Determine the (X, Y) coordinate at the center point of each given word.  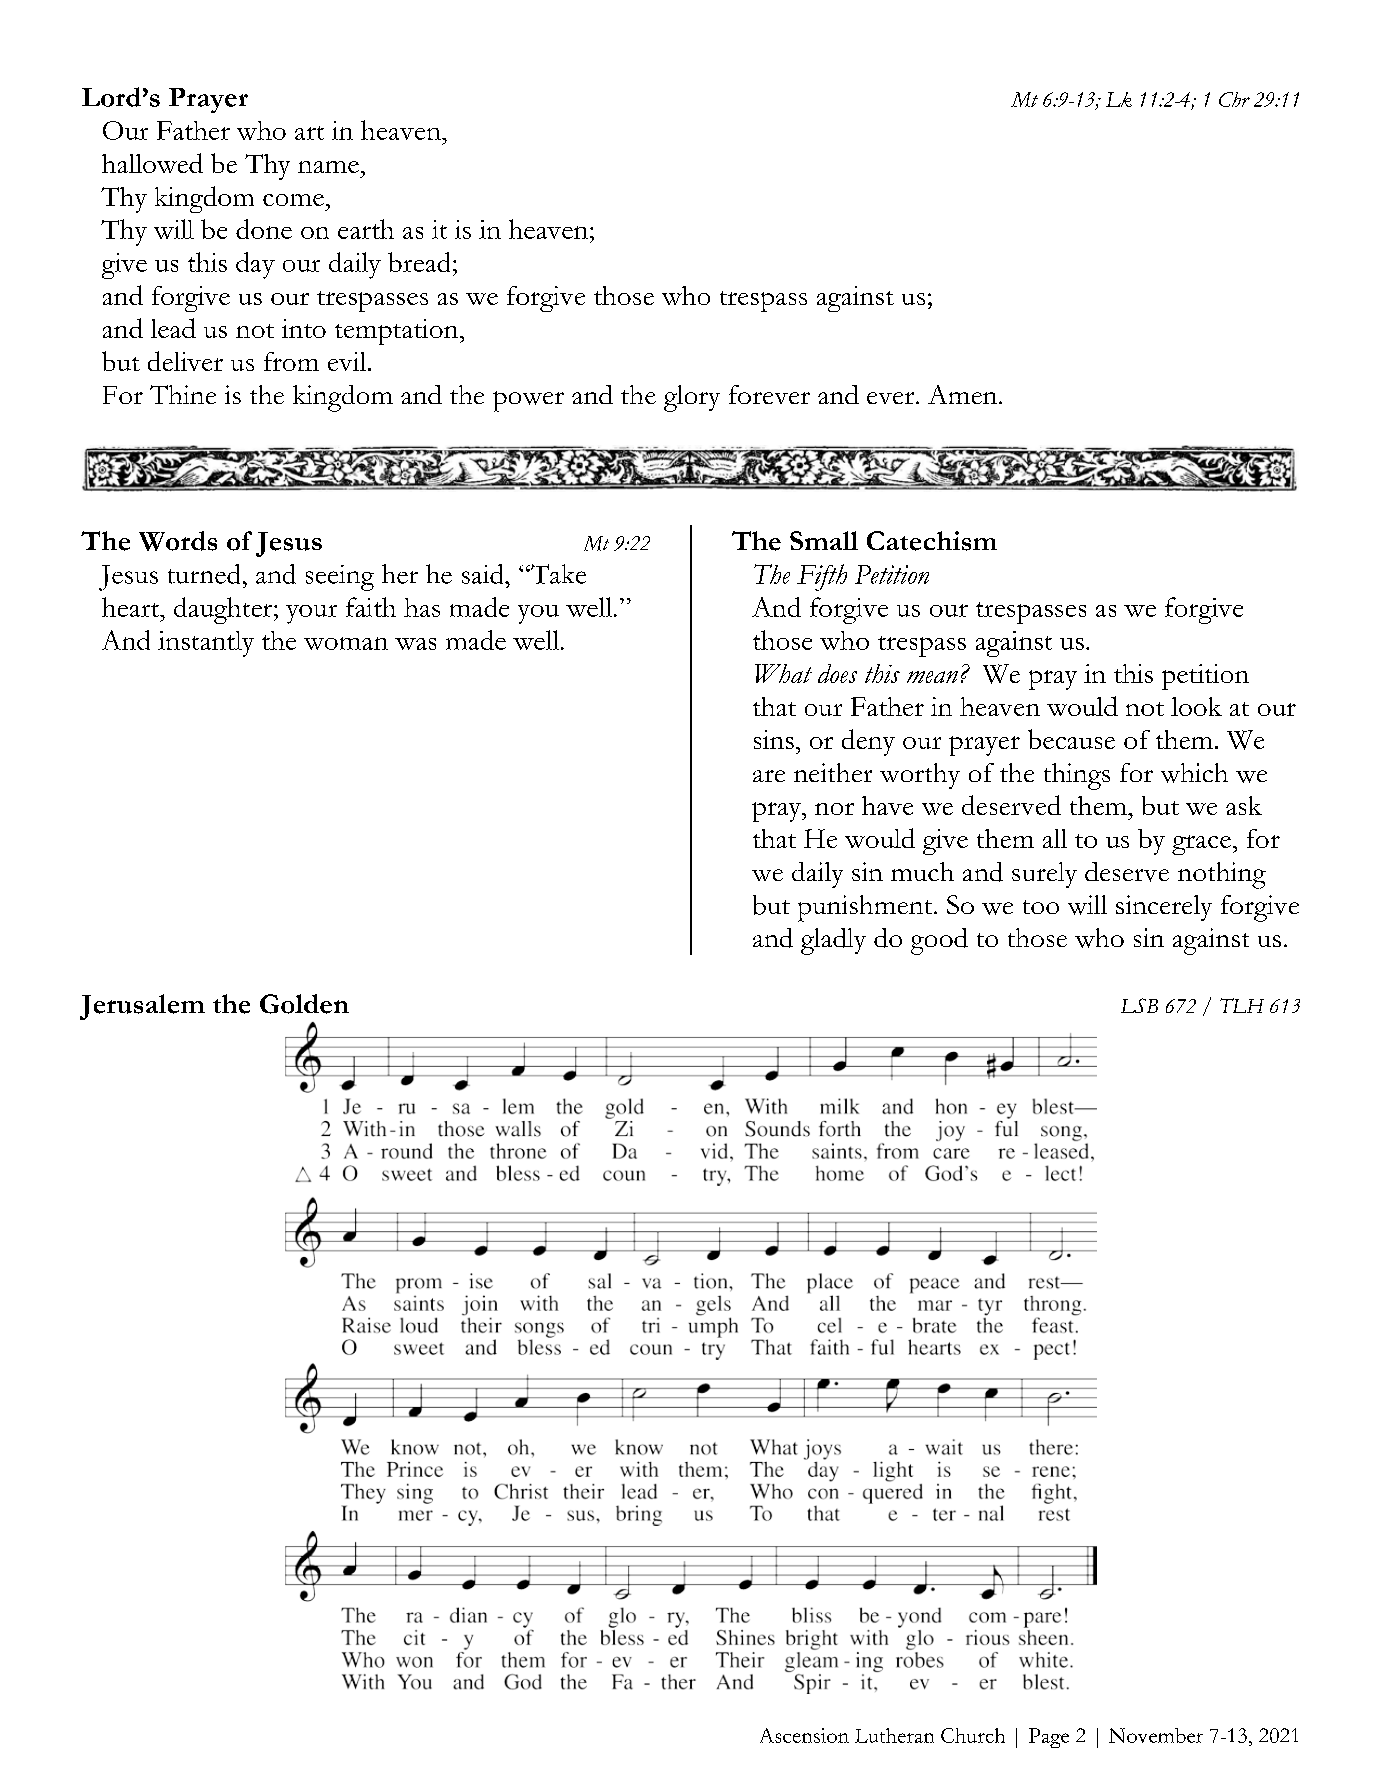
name (328, 167)
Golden (304, 1004)
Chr (1234, 99)
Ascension (804, 1735)
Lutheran (894, 1735)
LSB (1139, 1005)
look (1196, 706)
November (1156, 1735)
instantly (206, 644)
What (783, 673)
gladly (833, 941)
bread (419, 262)
